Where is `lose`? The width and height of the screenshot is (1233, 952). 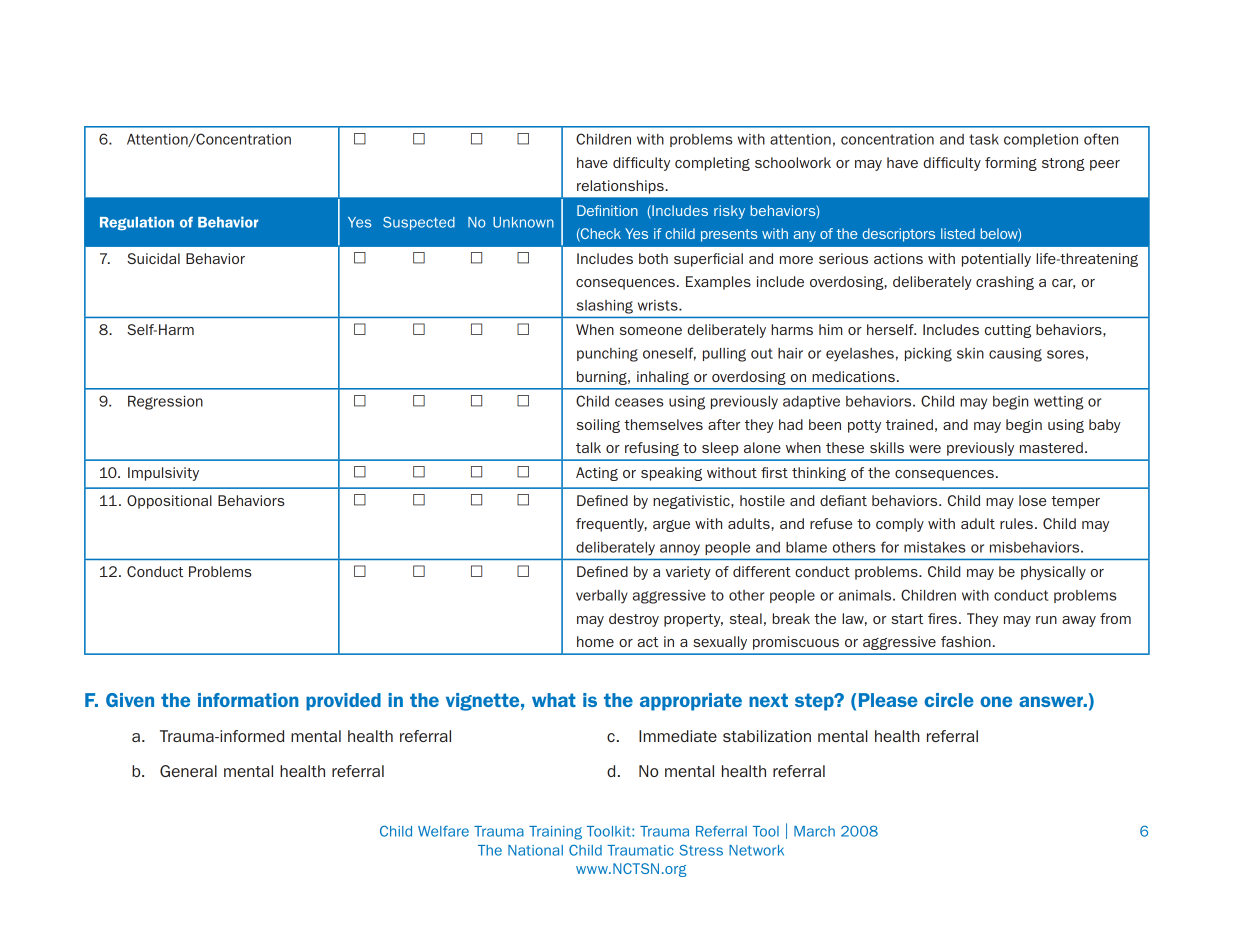
lose is located at coordinates (1032, 500).
